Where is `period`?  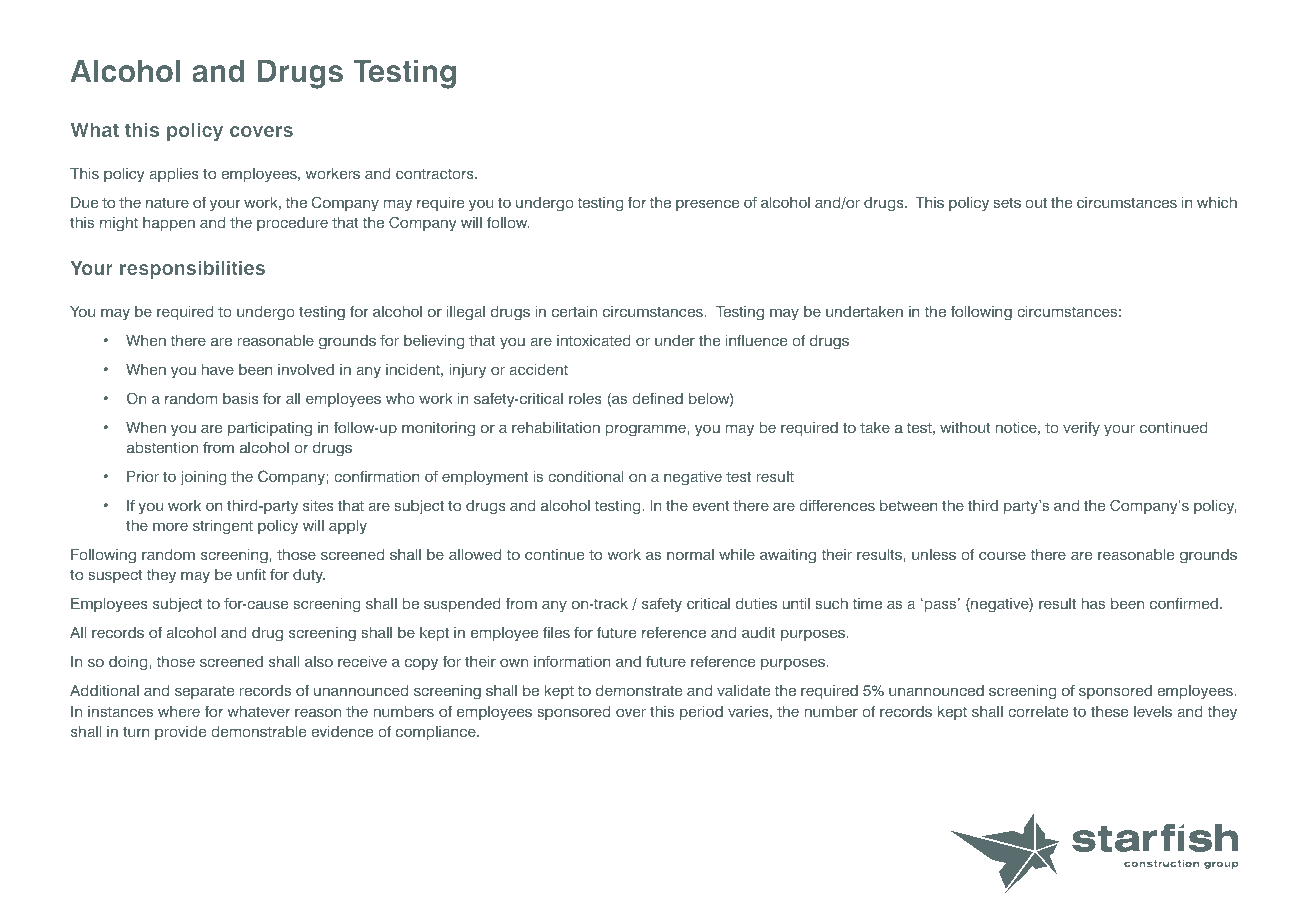 period is located at coordinates (701, 713).
